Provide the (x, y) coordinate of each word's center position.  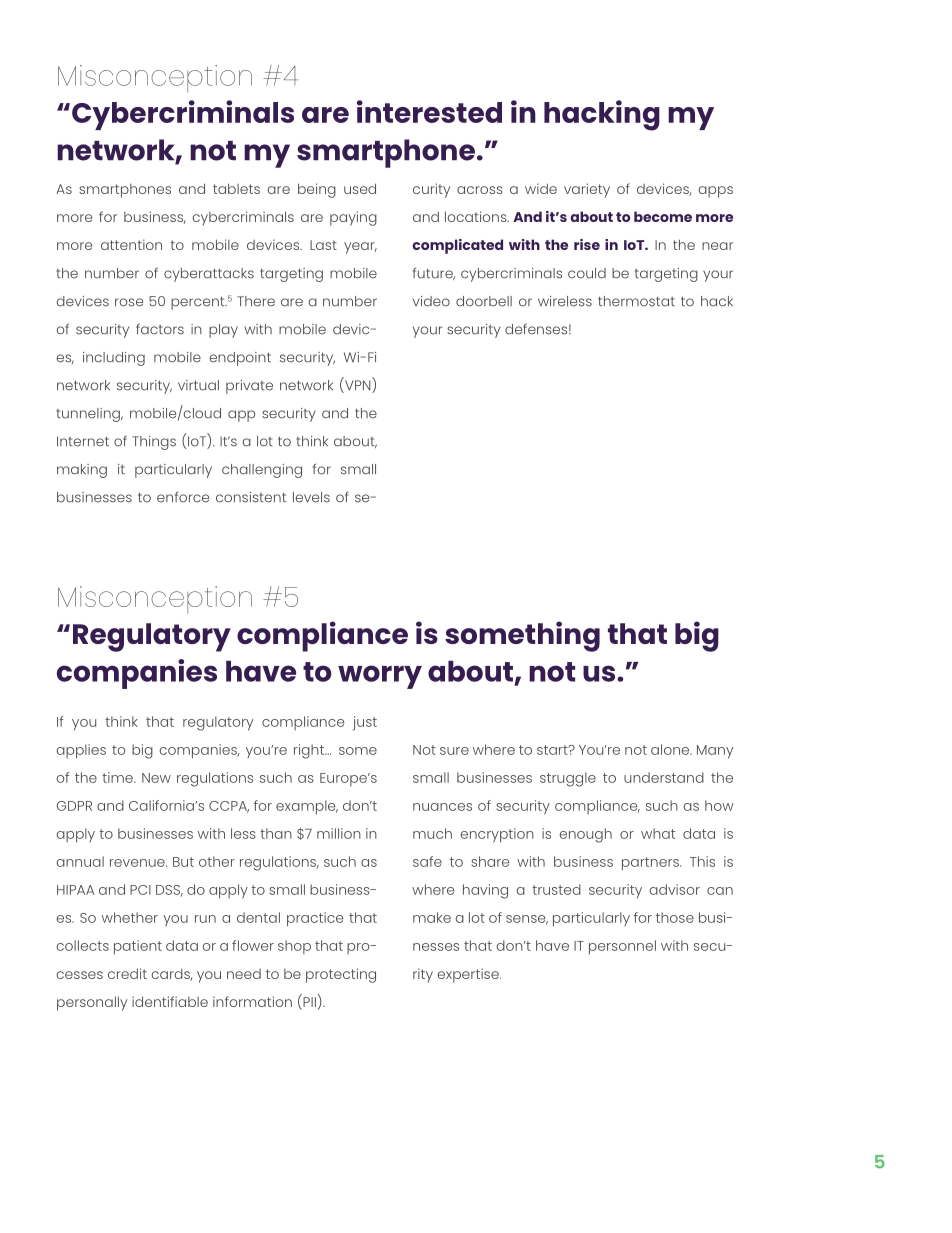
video (431, 301)
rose (129, 302)
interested (429, 111)
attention (131, 244)
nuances (442, 807)
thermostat (636, 301)
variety (587, 190)
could (587, 273)
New (156, 778)
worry (380, 677)
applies (81, 751)
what (658, 833)
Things (154, 443)
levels (311, 497)
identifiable (170, 1001)
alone (671, 749)
